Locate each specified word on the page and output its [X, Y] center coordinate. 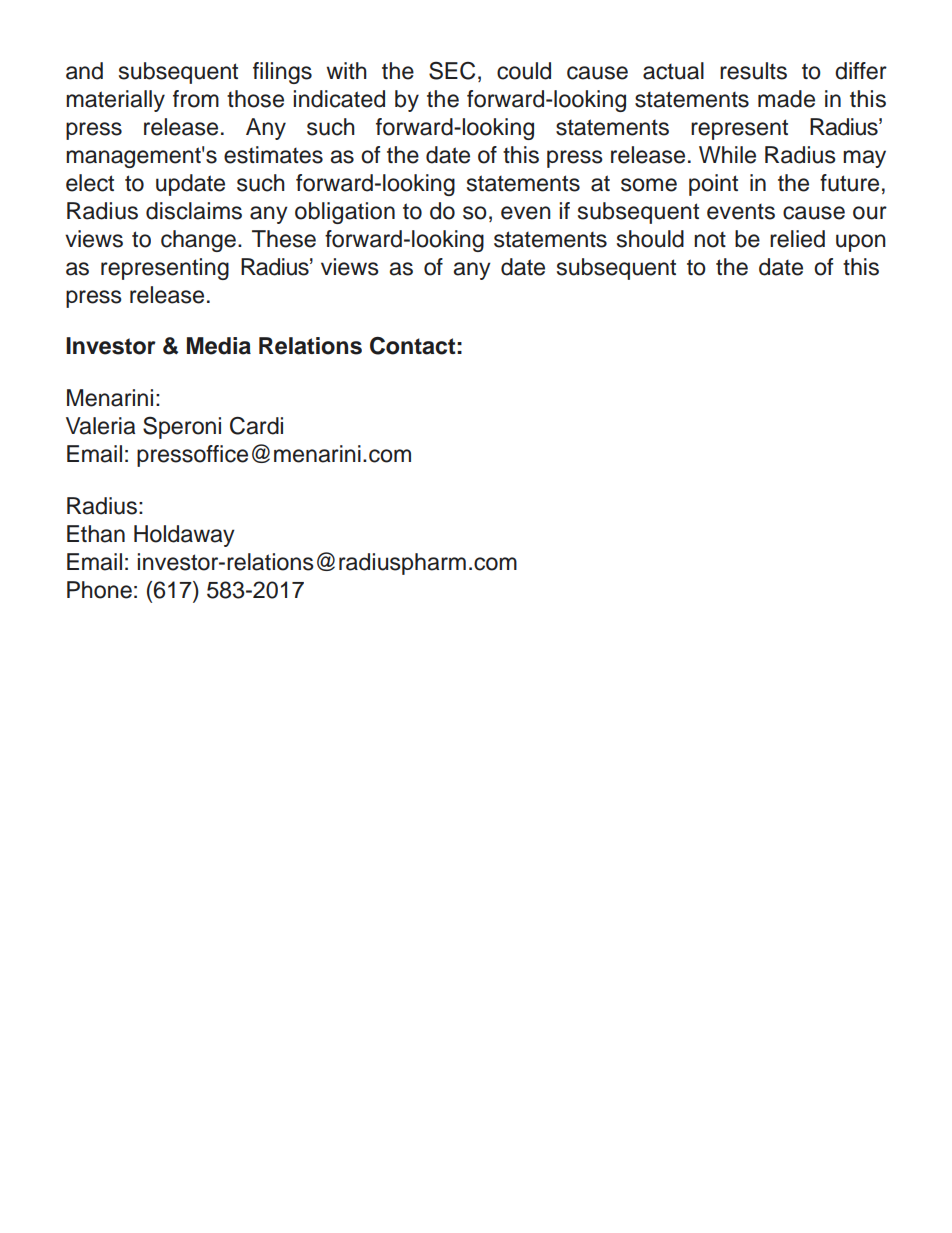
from [196, 99]
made [786, 99]
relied [797, 239]
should [650, 239]
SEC [452, 71]
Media [219, 346]
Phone [99, 590]
